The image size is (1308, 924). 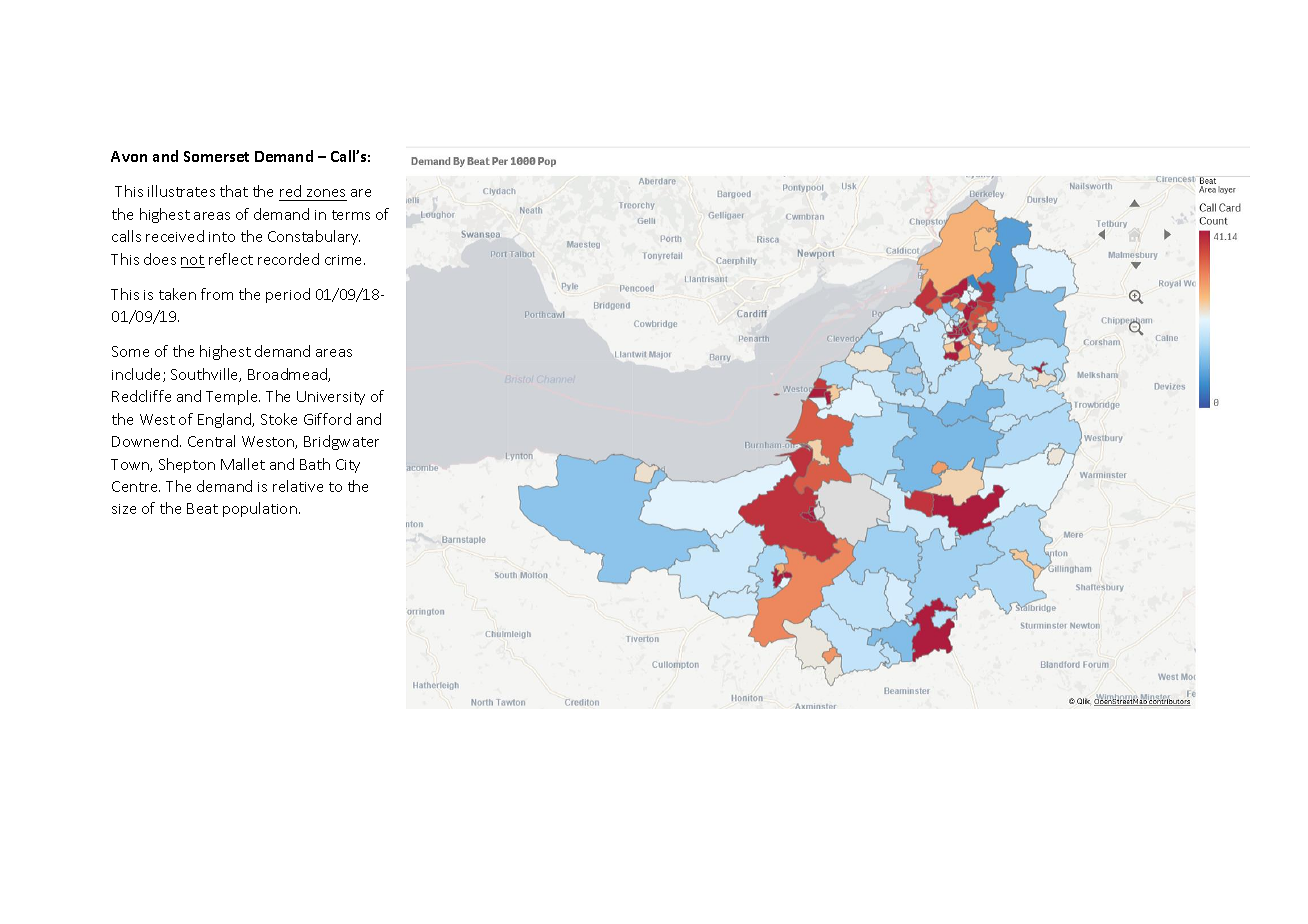 What do you see at coordinates (298, 486) in the image?
I see `relative` at bounding box center [298, 486].
